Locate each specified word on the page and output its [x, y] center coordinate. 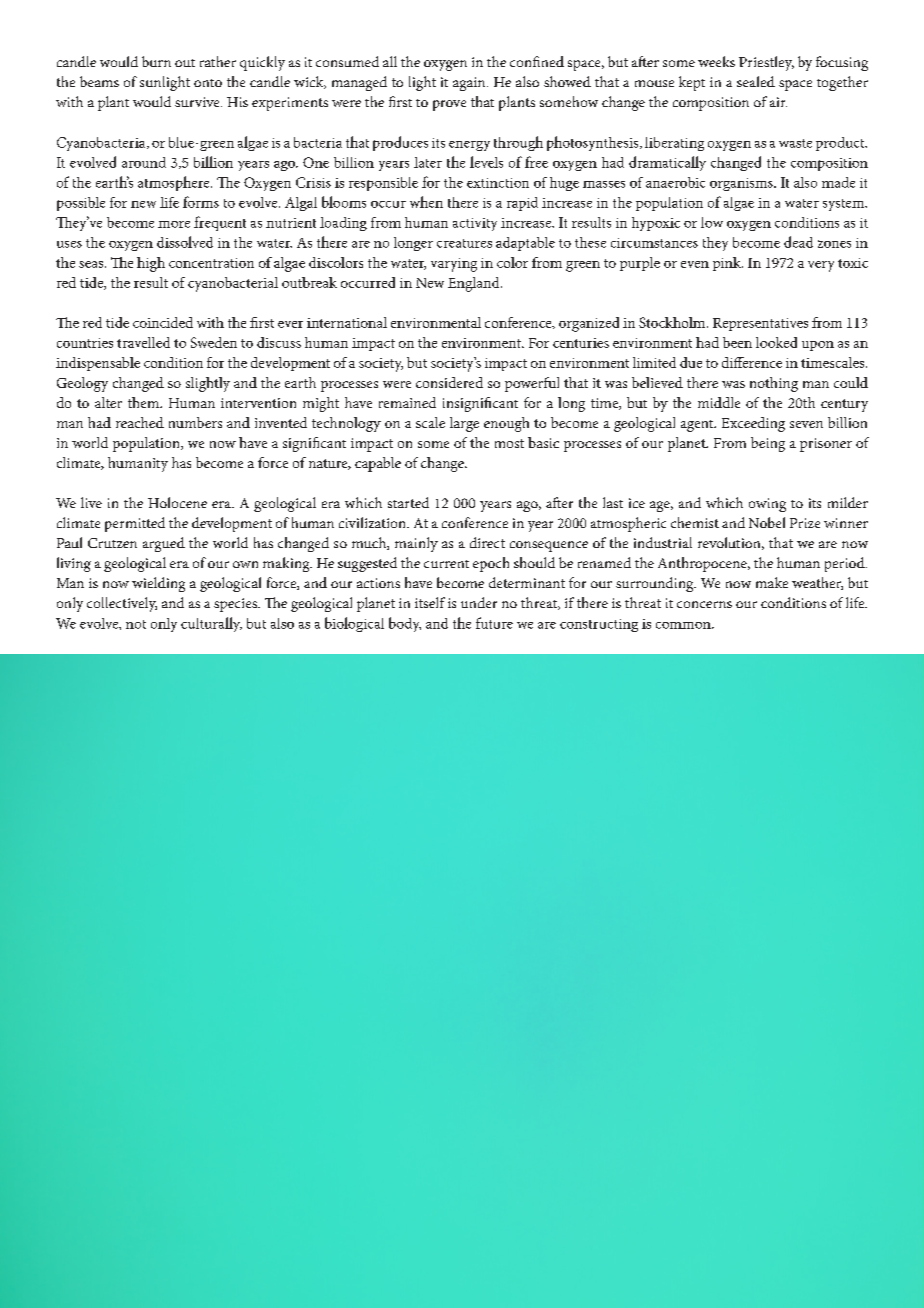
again [470, 84]
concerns [704, 604]
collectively [122, 604]
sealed [756, 81]
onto [208, 83]
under [479, 602]
